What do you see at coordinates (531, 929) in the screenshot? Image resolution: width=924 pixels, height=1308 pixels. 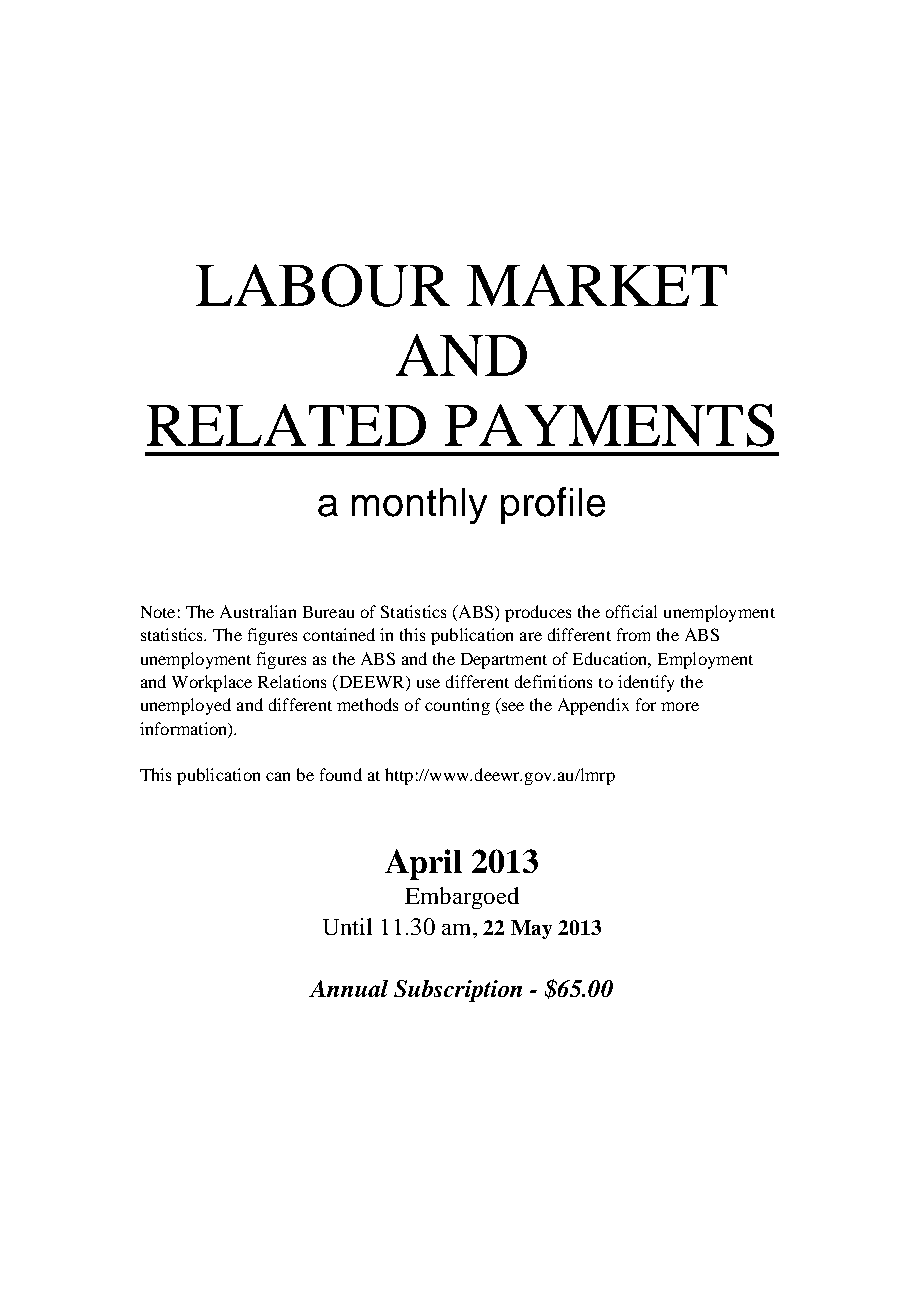 I see `May` at bounding box center [531, 929].
